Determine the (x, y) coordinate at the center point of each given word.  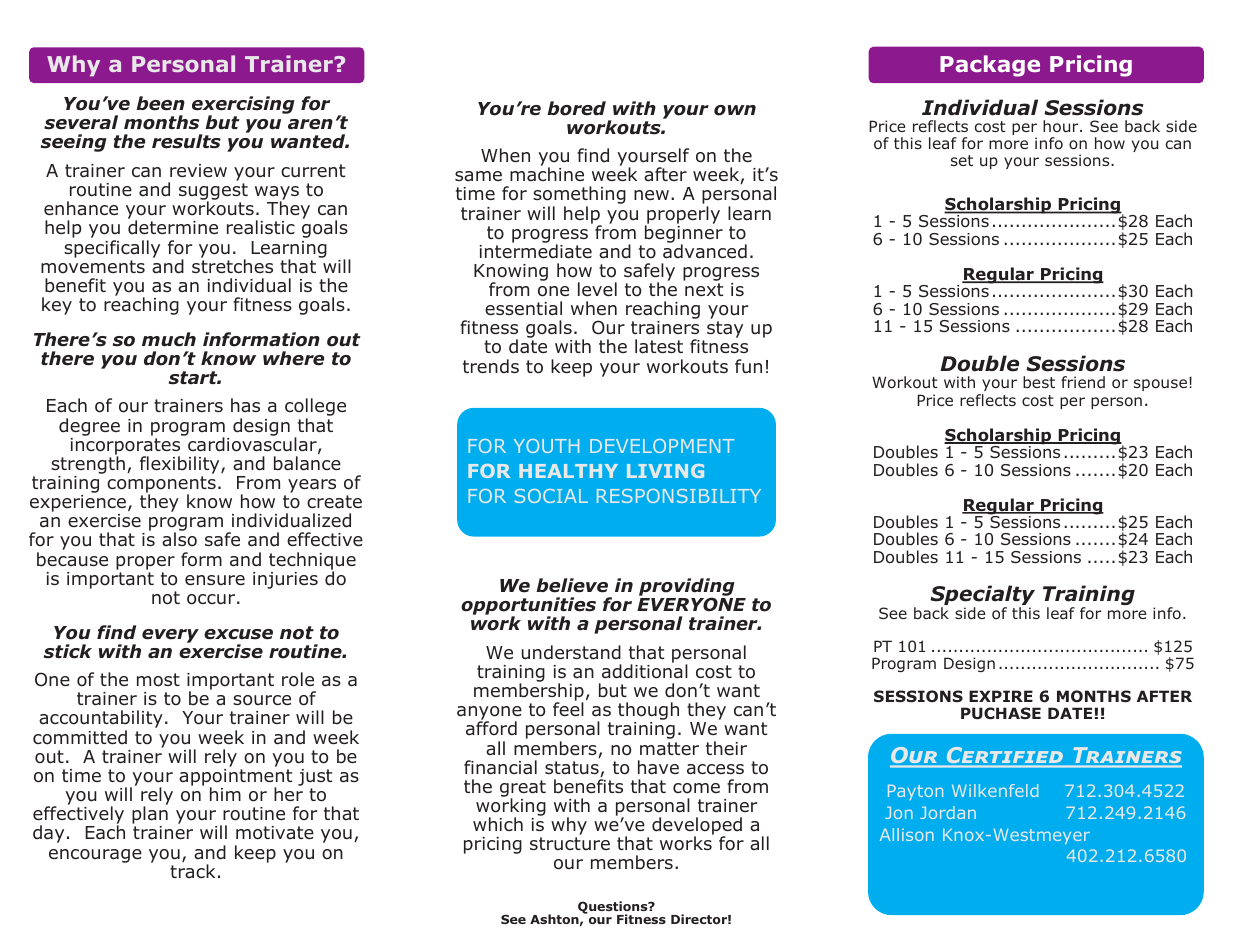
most (158, 680)
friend (1083, 382)
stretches (232, 265)
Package (990, 66)
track (192, 871)
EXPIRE (1001, 696)
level (597, 289)
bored (576, 108)
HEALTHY (568, 471)
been (160, 103)
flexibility (181, 465)
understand (571, 652)
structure (570, 843)
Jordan (948, 812)
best (1039, 382)
